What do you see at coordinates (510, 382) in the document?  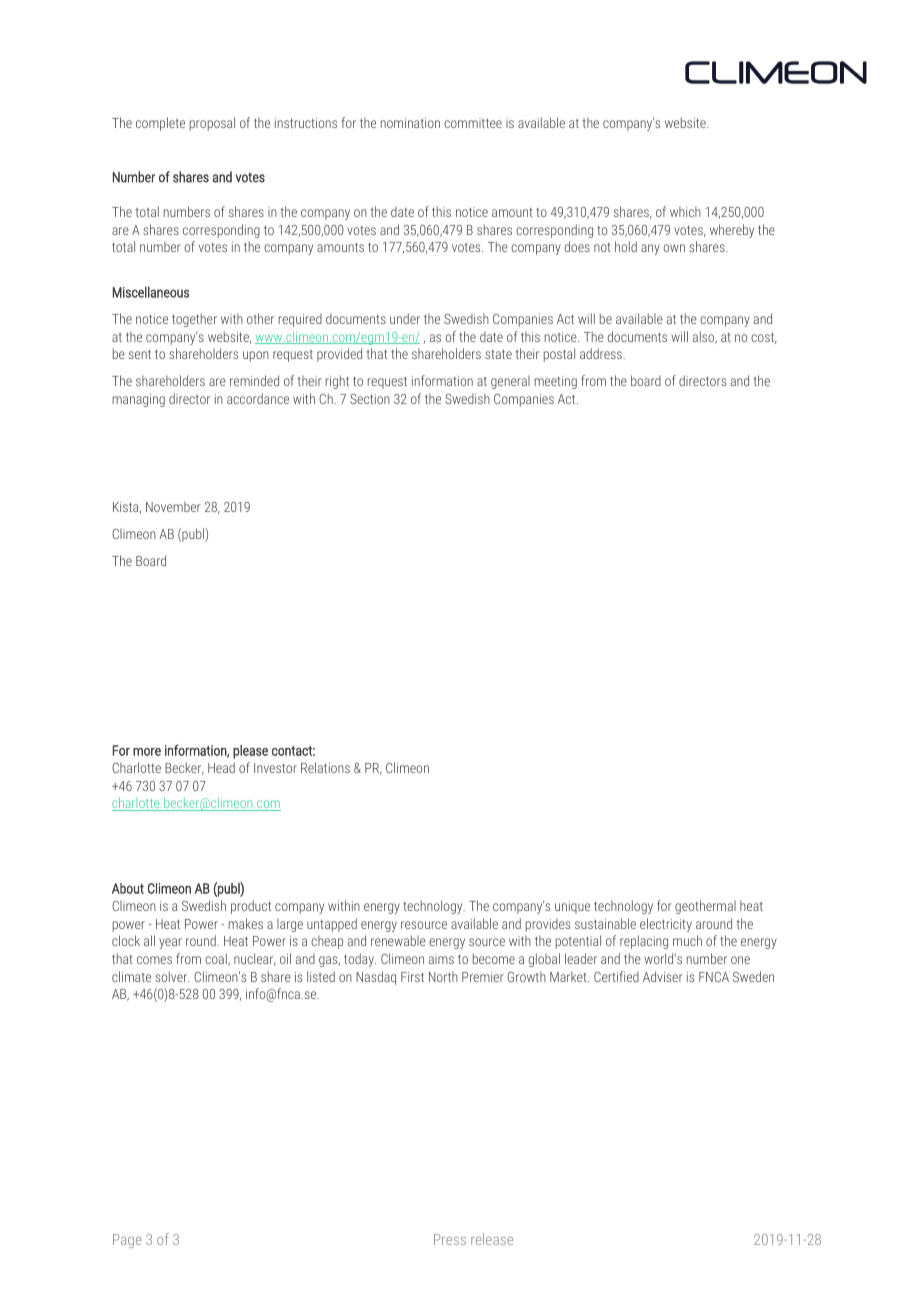 I see `general` at bounding box center [510, 382].
